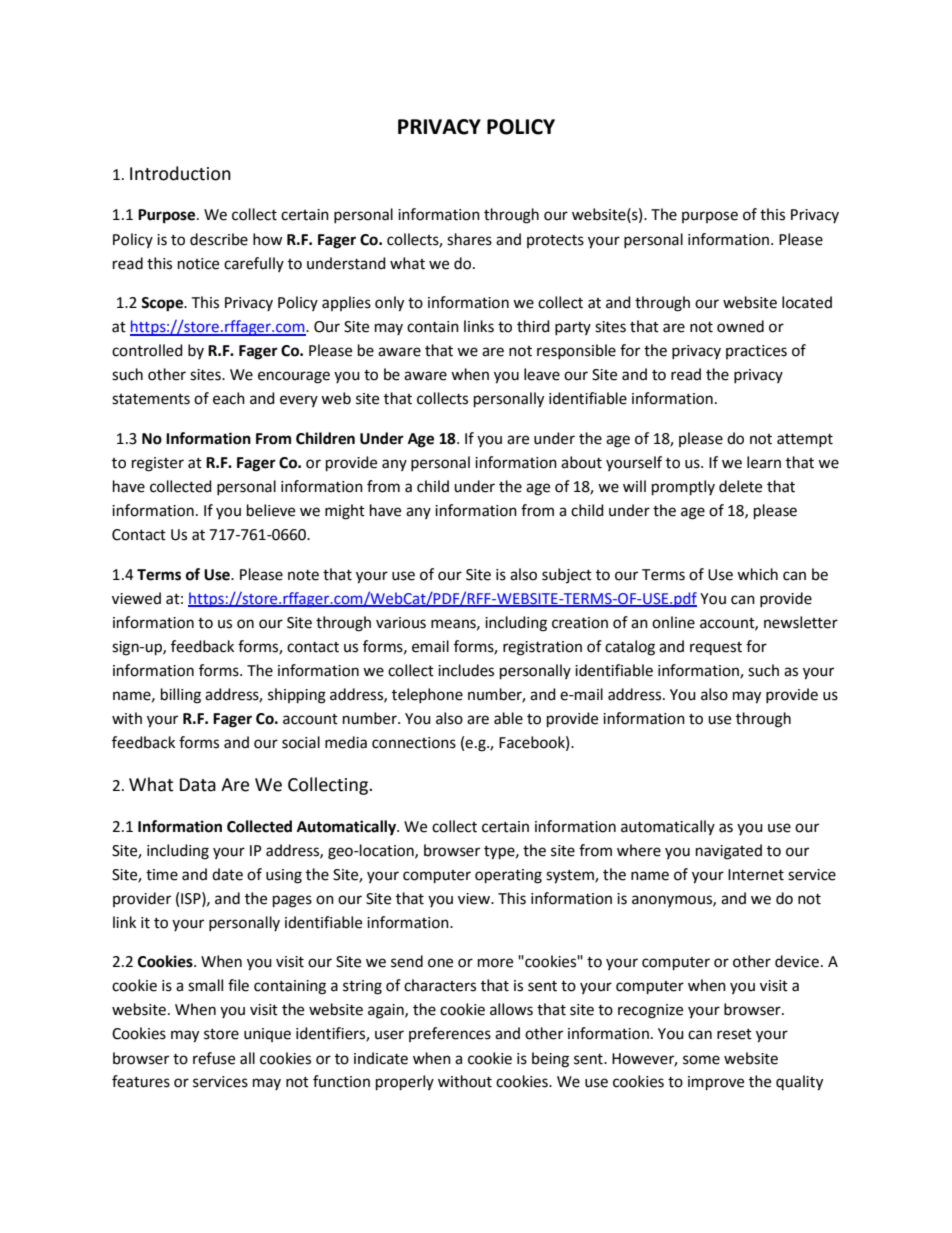 This screenshot has width=952, height=1233. Describe the element at coordinates (214, 1058) in the screenshot. I see `refuse` at that location.
